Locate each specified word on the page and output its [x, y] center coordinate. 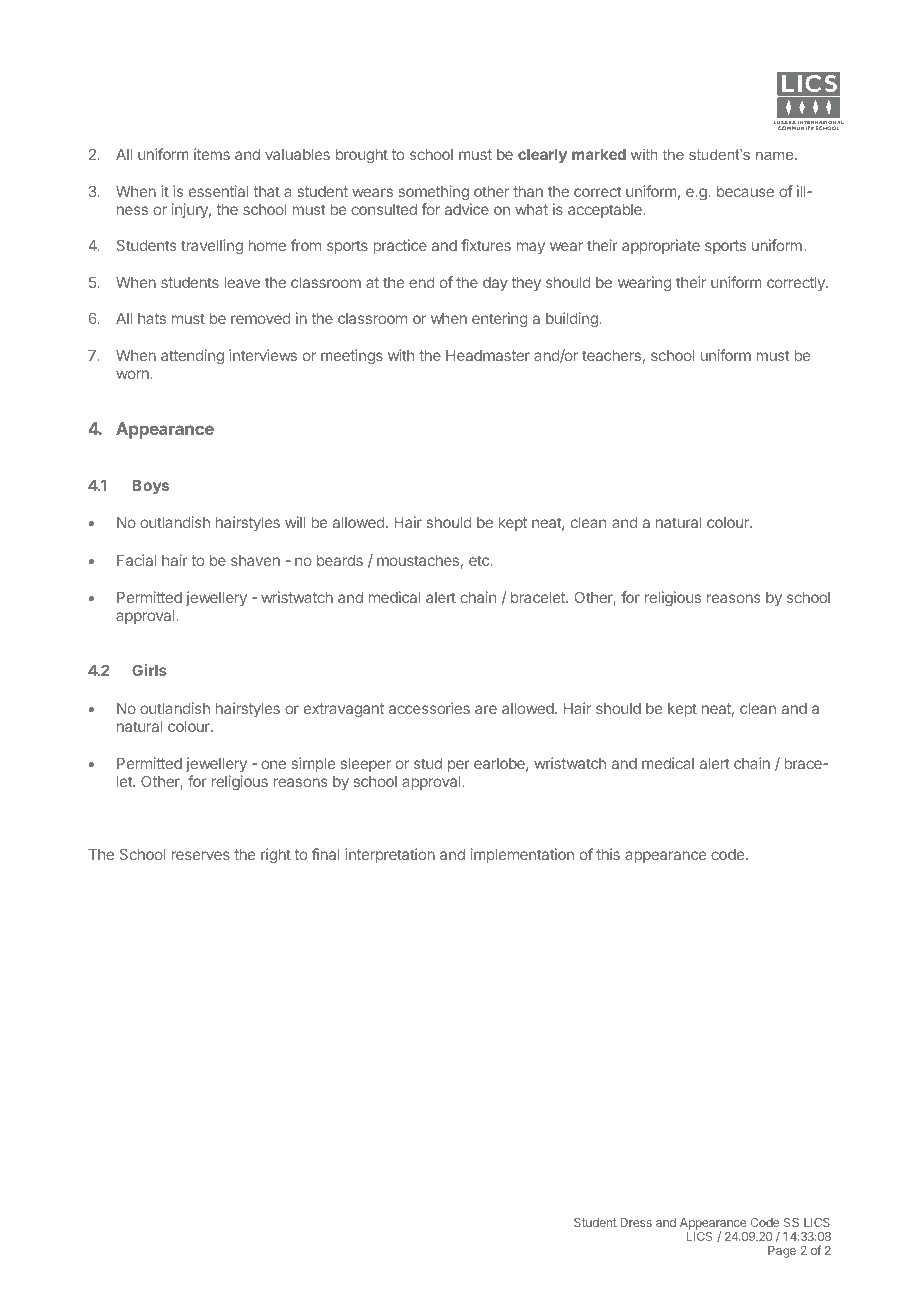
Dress [636, 1222]
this [608, 854]
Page [782, 1252]
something [434, 193]
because [745, 191]
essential [219, 191]
